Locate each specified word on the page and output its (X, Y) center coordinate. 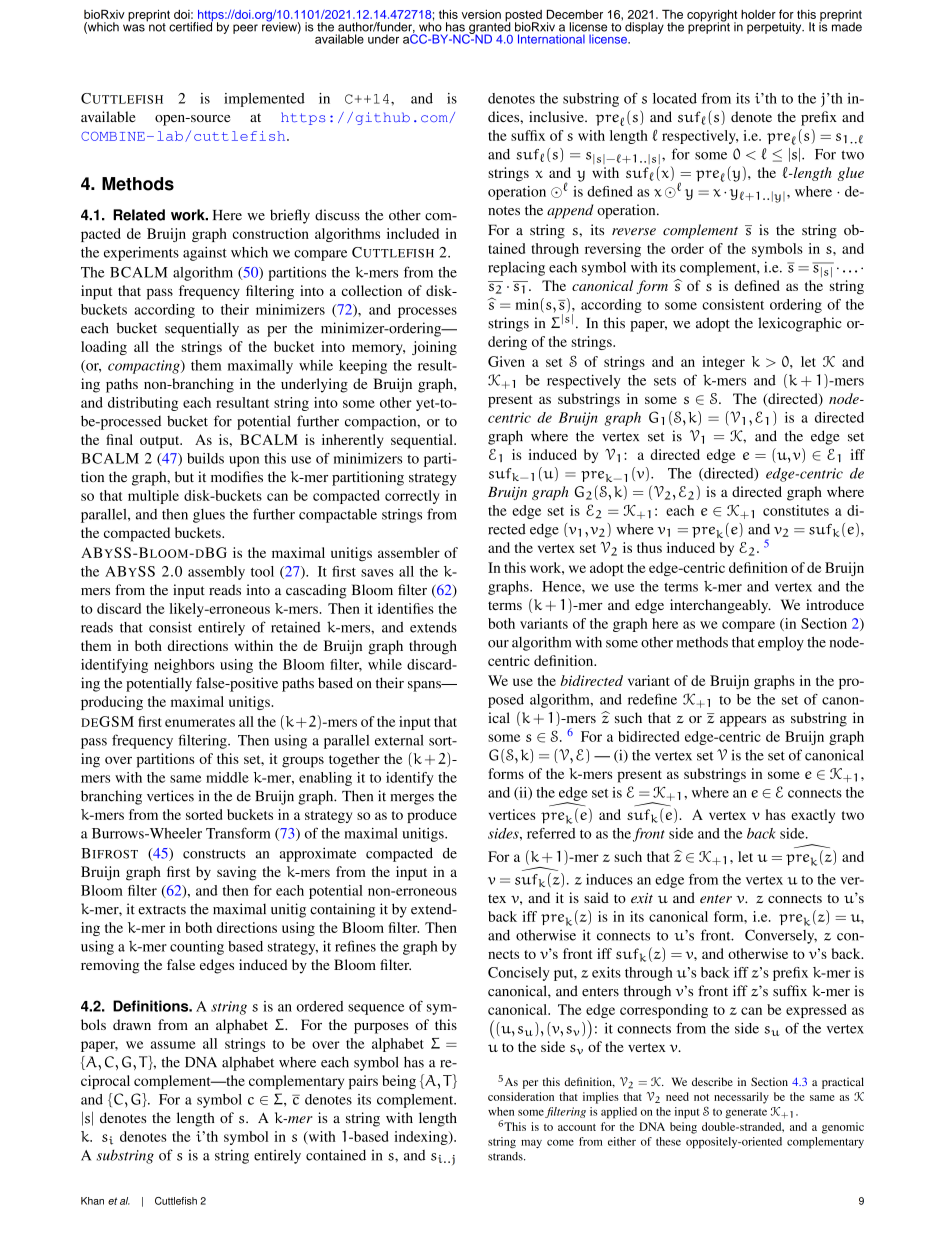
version (481, 14)
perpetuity (775, 28)
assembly (216, 573)
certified (191, 26)
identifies (406, 608)
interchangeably (720, 606)
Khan (92, 1201)
